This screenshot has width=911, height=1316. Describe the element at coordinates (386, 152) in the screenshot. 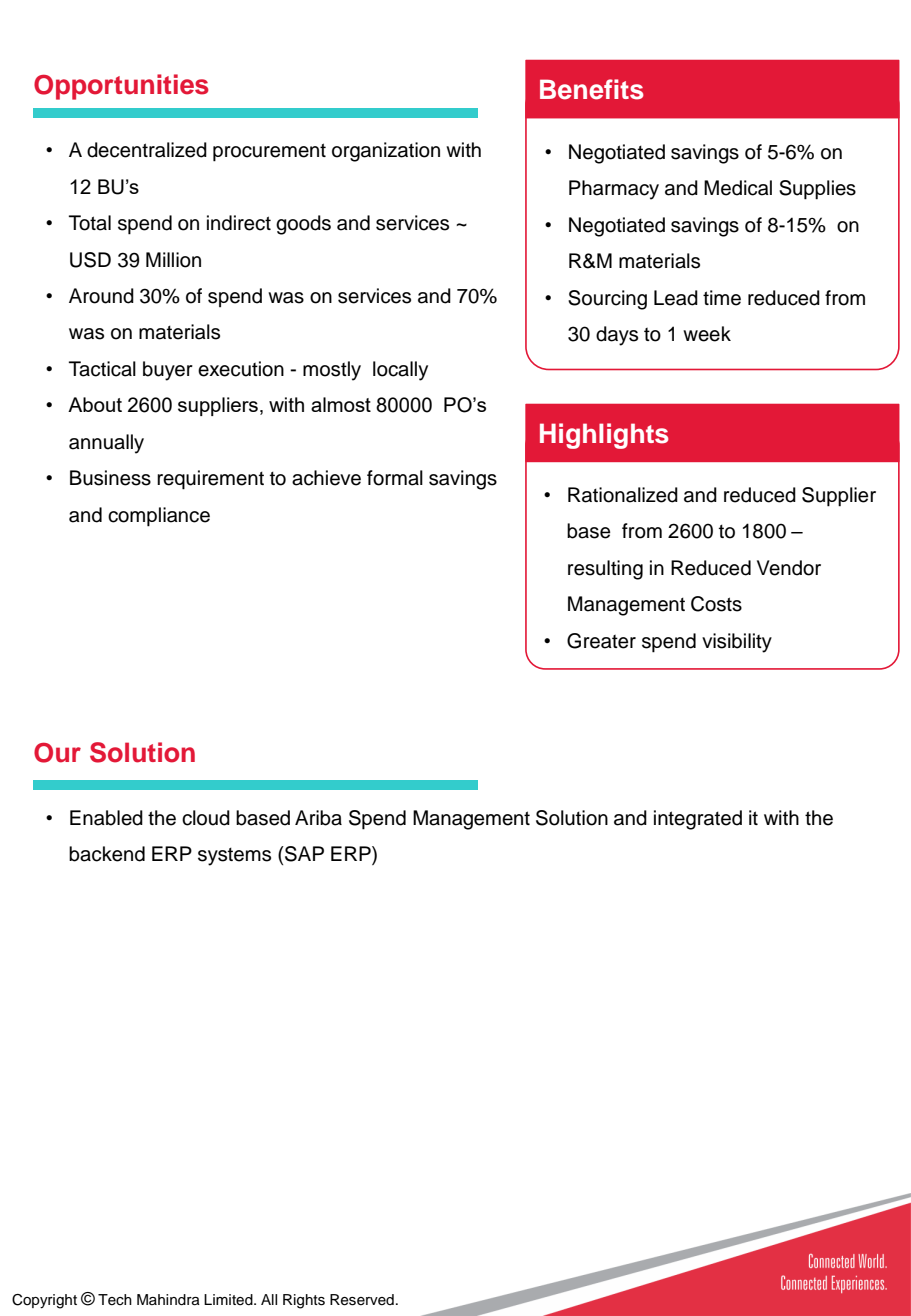

I see `organization` at that location.
